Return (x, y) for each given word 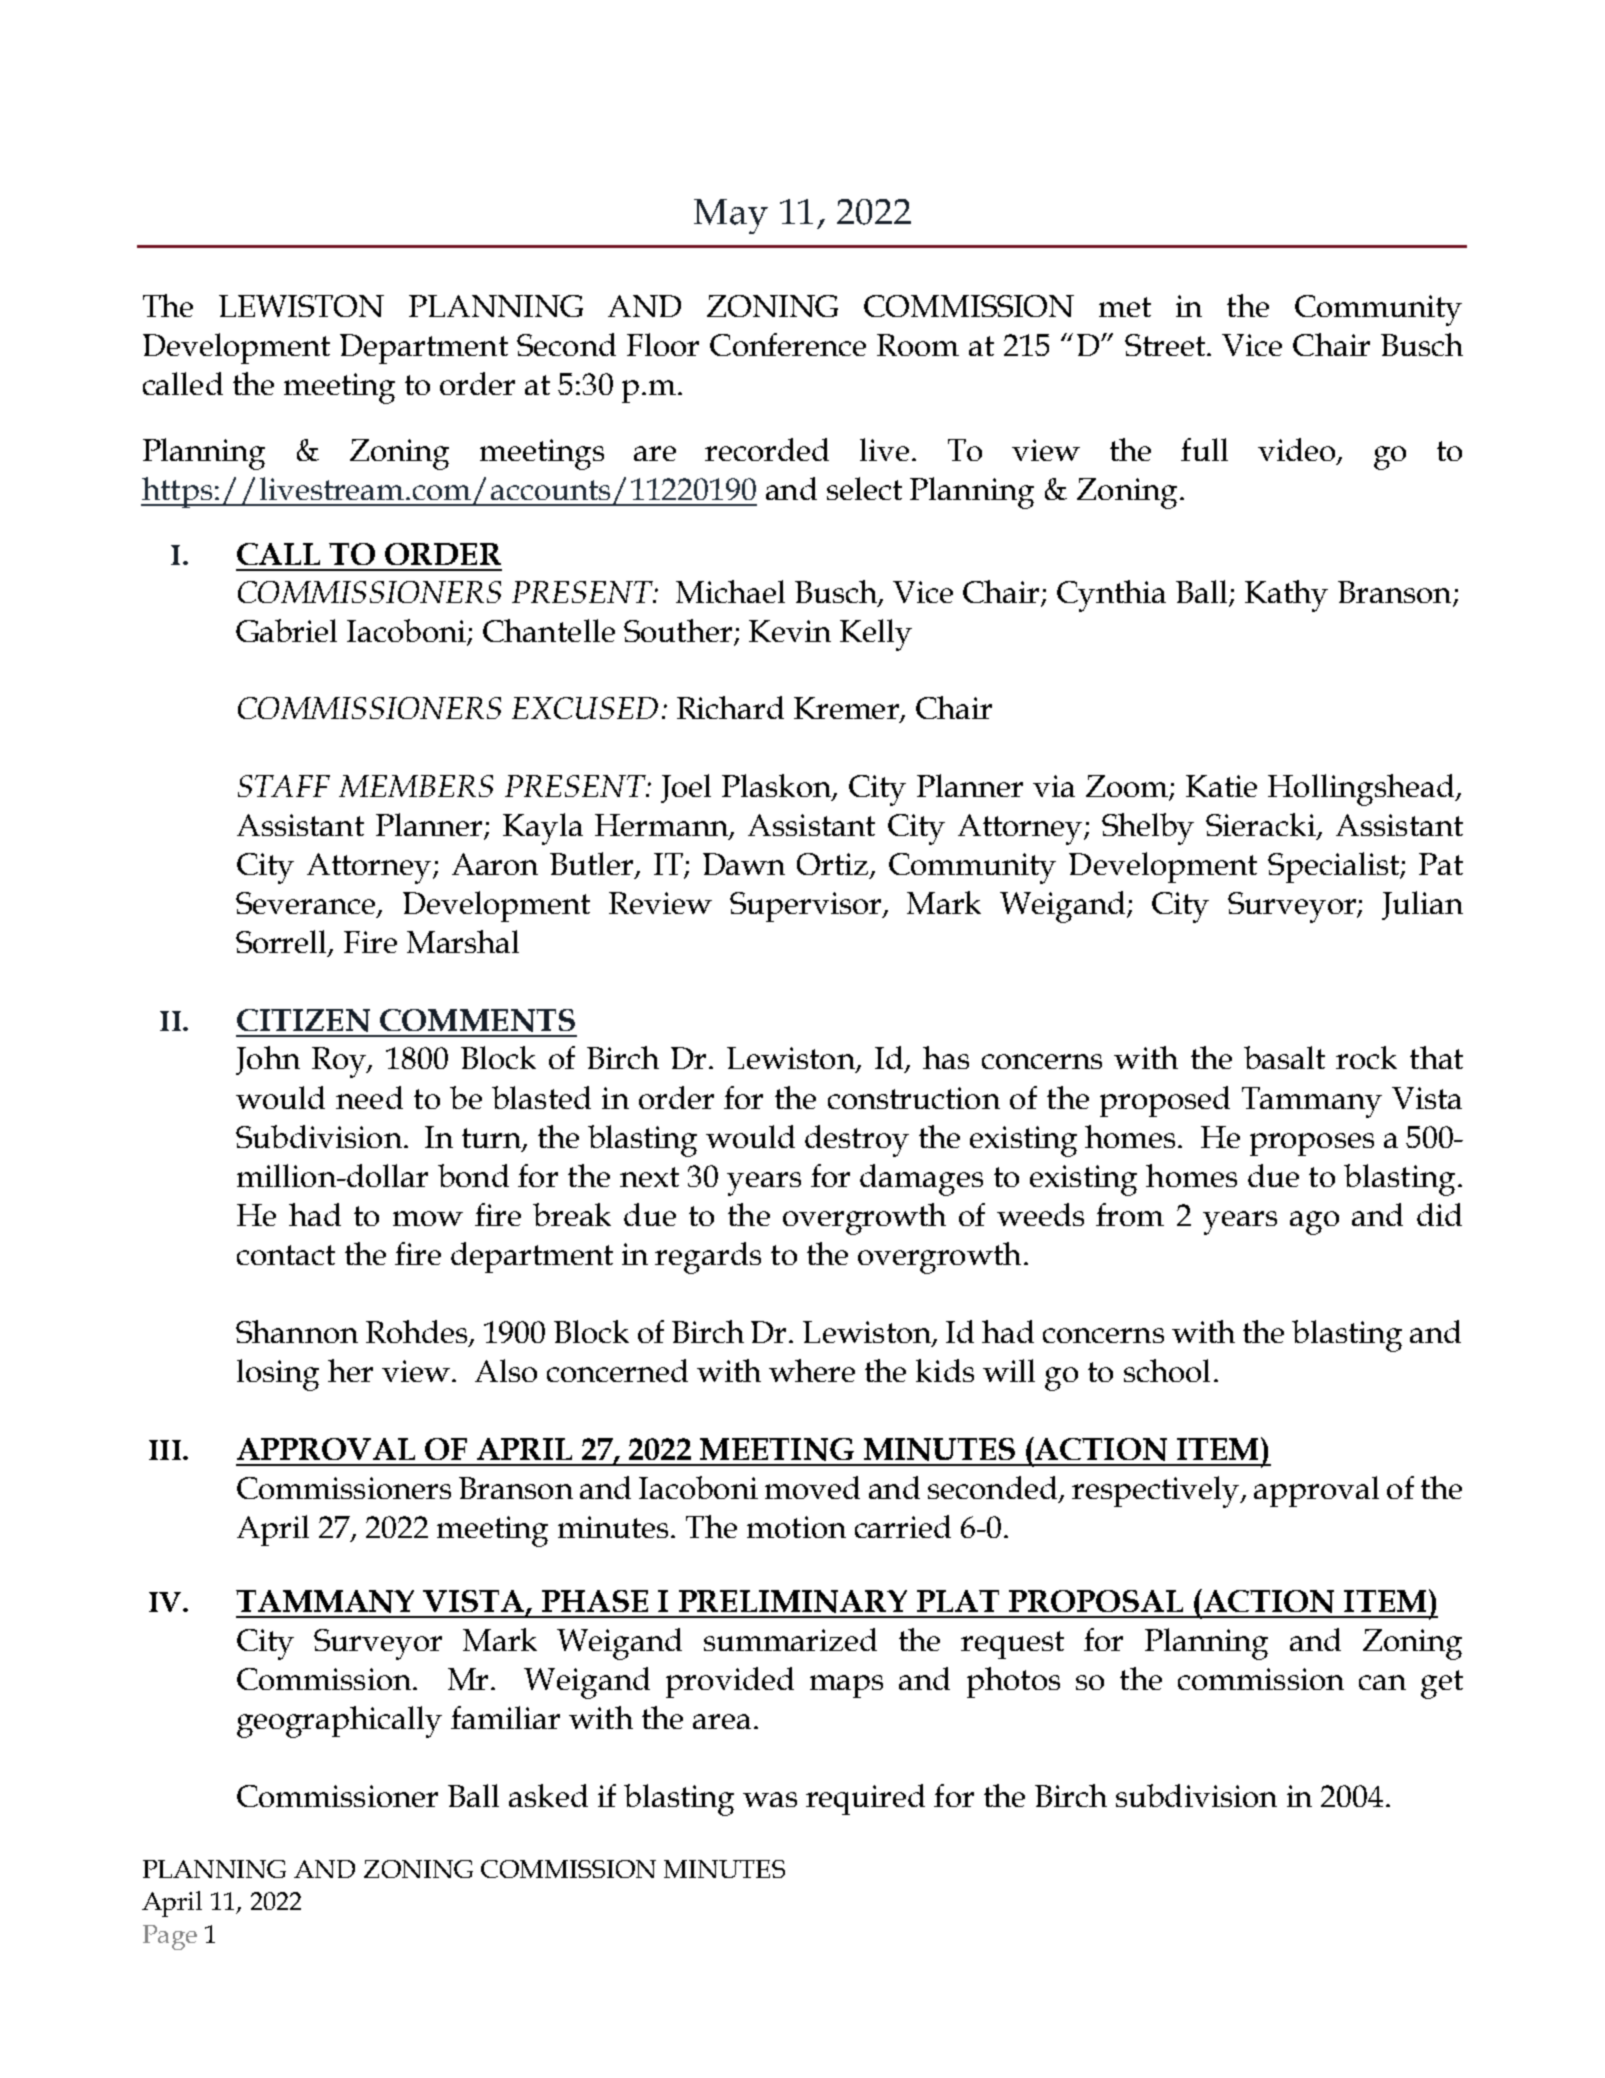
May (731, 216)
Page (170, 1937)
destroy (857, 1141)
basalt (1284, 1057)
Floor (663, 344)
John (268, 1060)
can (1382, 1682)
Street (1165, 345)
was (770, 1799)
